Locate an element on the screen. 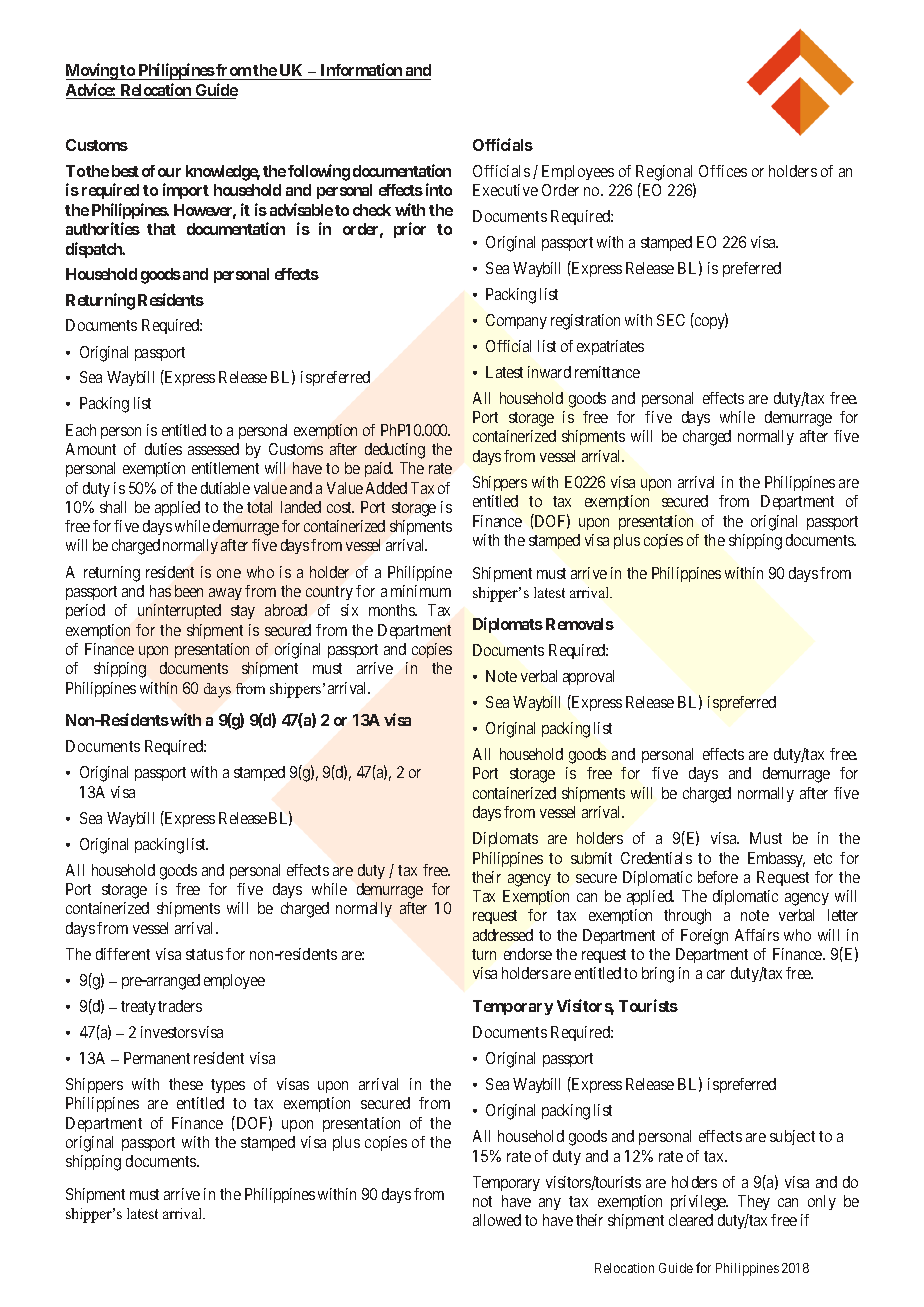  Information is located at coordinates (361, 69).
